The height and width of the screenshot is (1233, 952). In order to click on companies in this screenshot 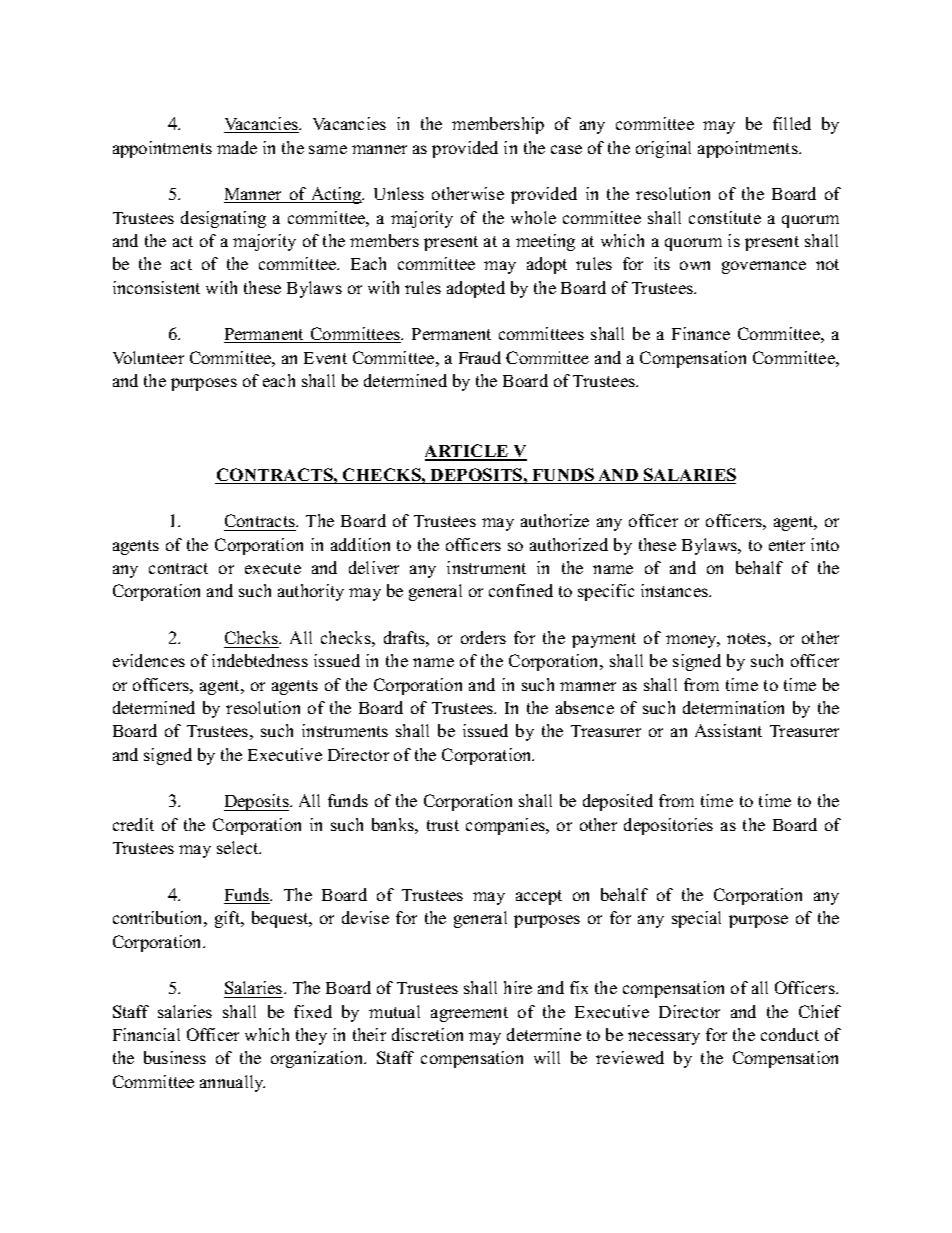, I will do `click(506, 826)`.
